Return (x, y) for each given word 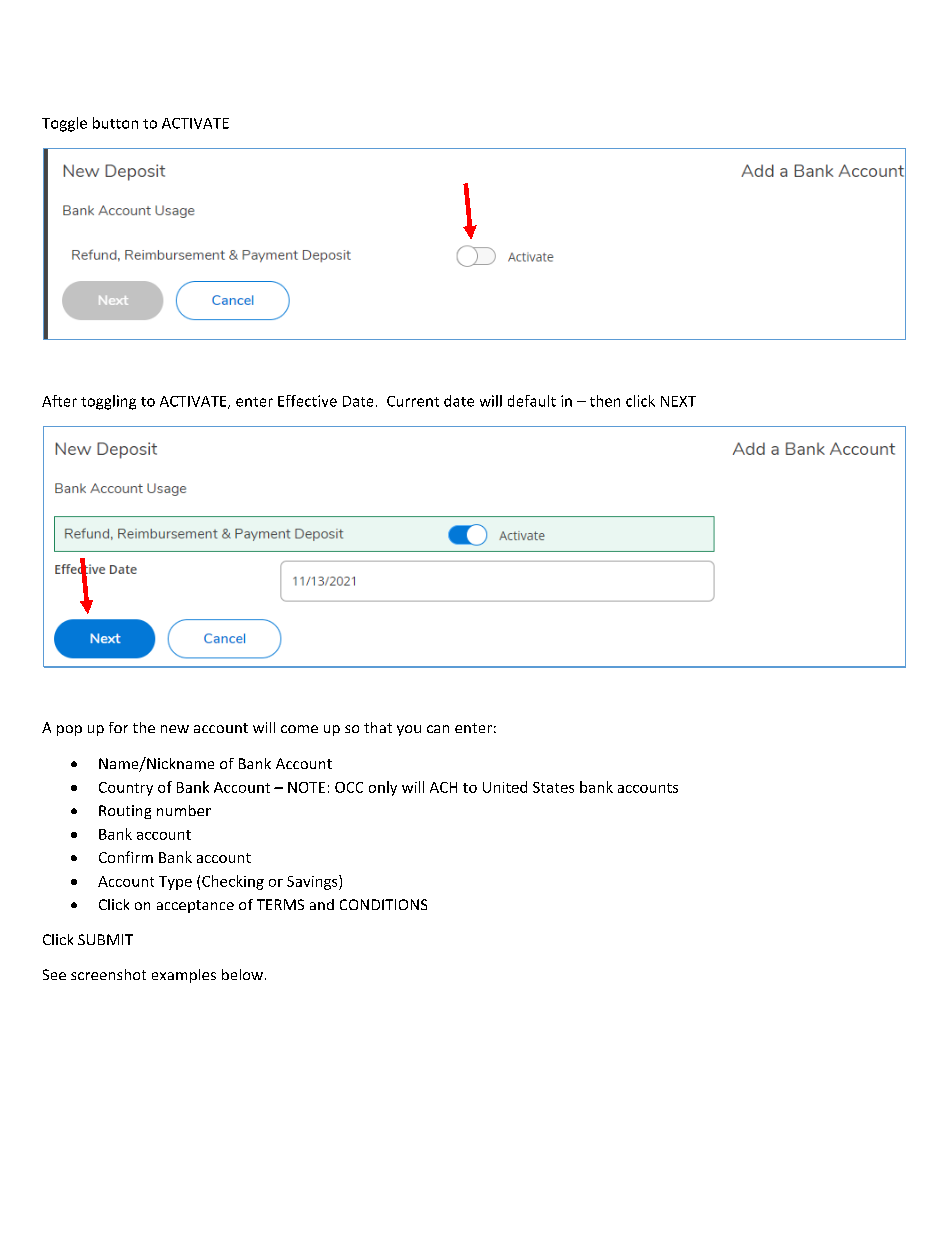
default (532, 401)
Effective (307, 401)
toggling (108, 402)
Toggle (64, 124)
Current (413, 401)
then (605, 401)
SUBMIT (105, 939)
